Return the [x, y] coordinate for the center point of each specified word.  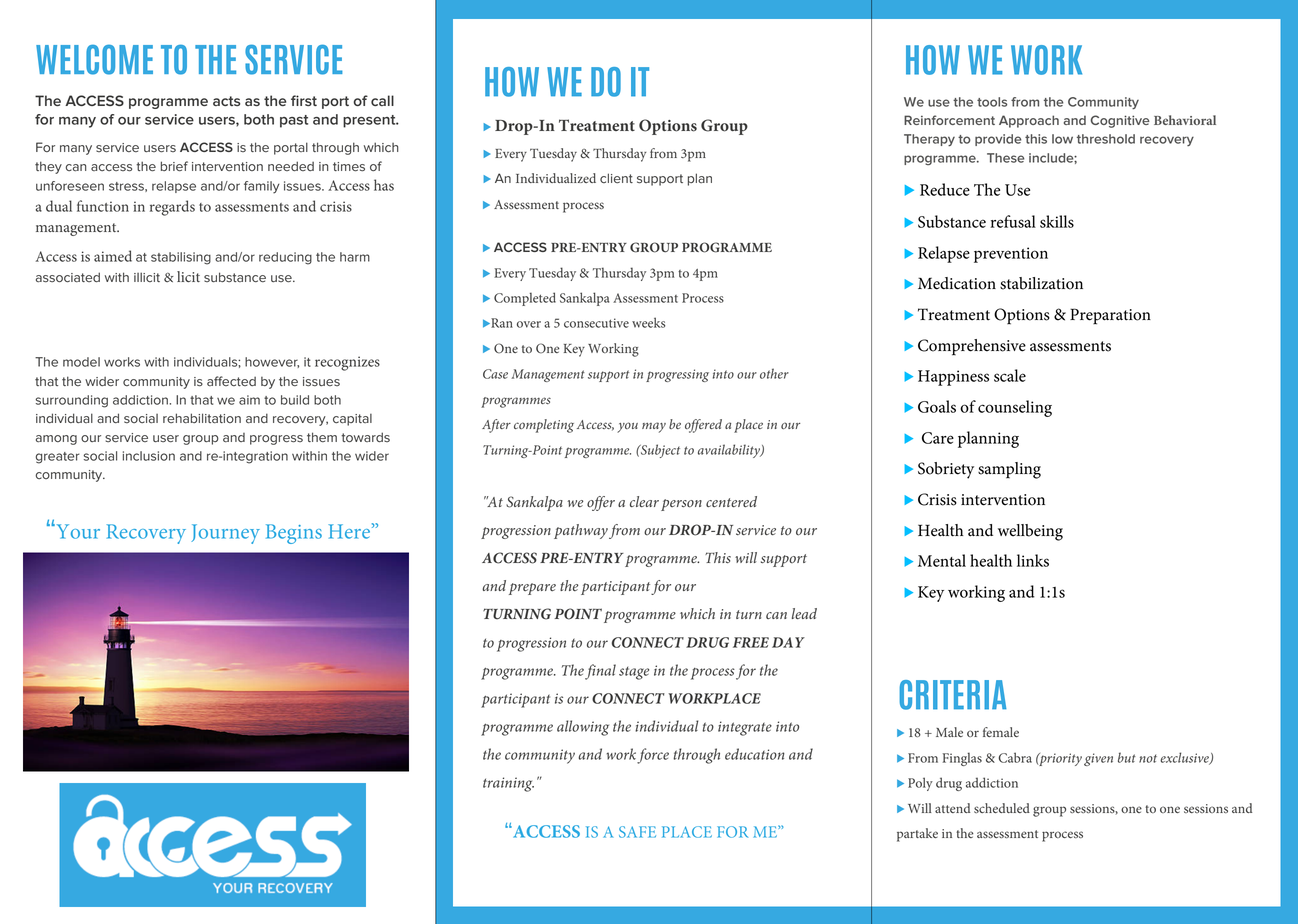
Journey [225, 534]
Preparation [1110, 316]
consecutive [596, 323]
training [508, 784]
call [382, 100]
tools [992, 102]
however [272, 362]
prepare [532, 589]
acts [226, 101]
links [1033, 560]
